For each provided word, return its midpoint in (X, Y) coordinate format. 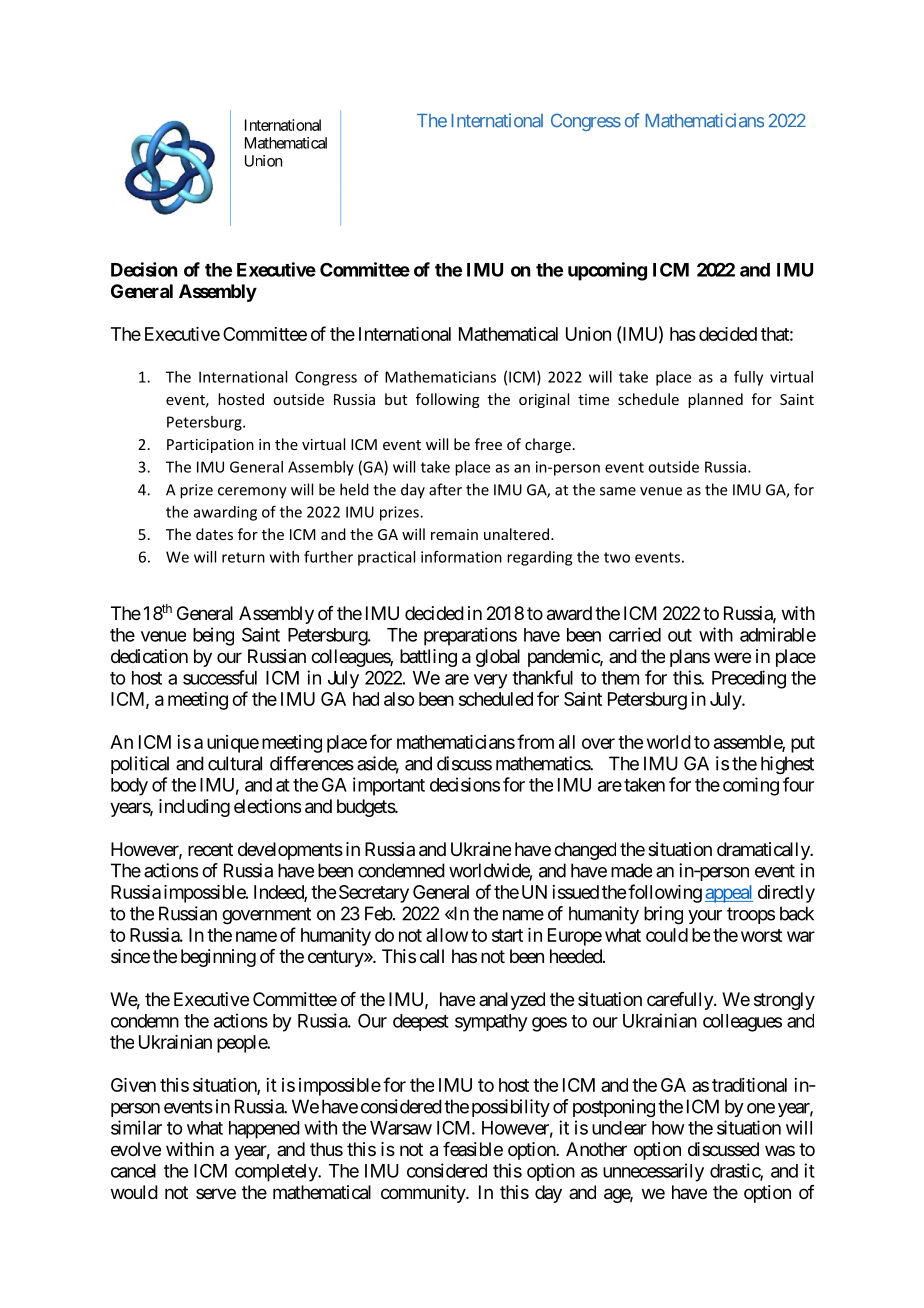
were (732, 657)
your (705, 917)
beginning (218, 958)
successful (220, 677)
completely (277, 1173)
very (491, 681)
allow (447, 935)
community (424, 1194)
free (488, 444)
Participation (210, 446)
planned (715, 400)
